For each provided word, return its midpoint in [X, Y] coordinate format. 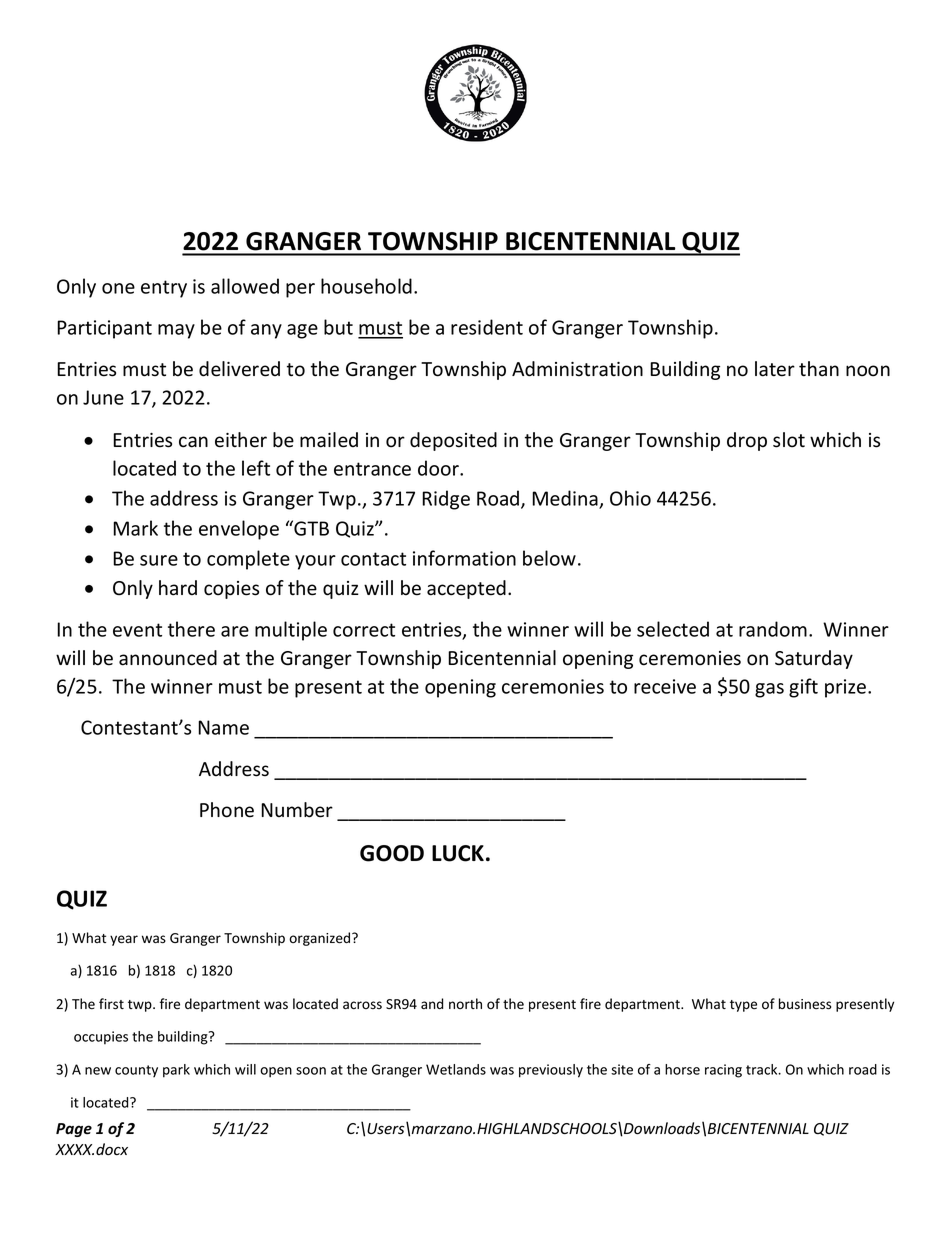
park [176, 1071]
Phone [227, 810]
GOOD [392, 853]
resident [487, 327]
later [775, 369]
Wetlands [456, 1069]
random [773, 629]
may [176, 331]
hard [178, 588]
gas [769, 690]
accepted [466, 589]
